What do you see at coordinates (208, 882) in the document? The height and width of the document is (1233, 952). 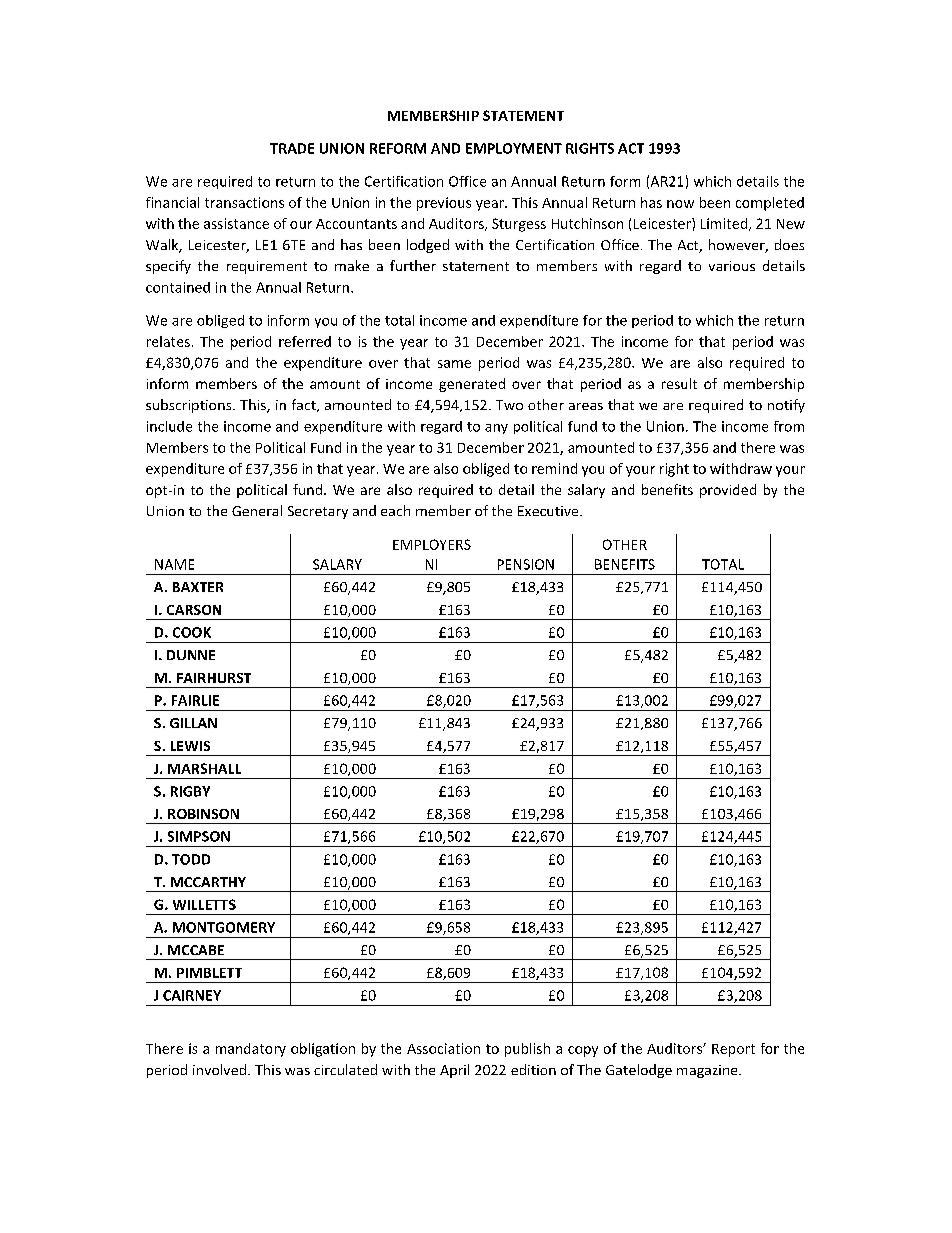 I see `MCCARTHY` at bounding box center [208, 882].
